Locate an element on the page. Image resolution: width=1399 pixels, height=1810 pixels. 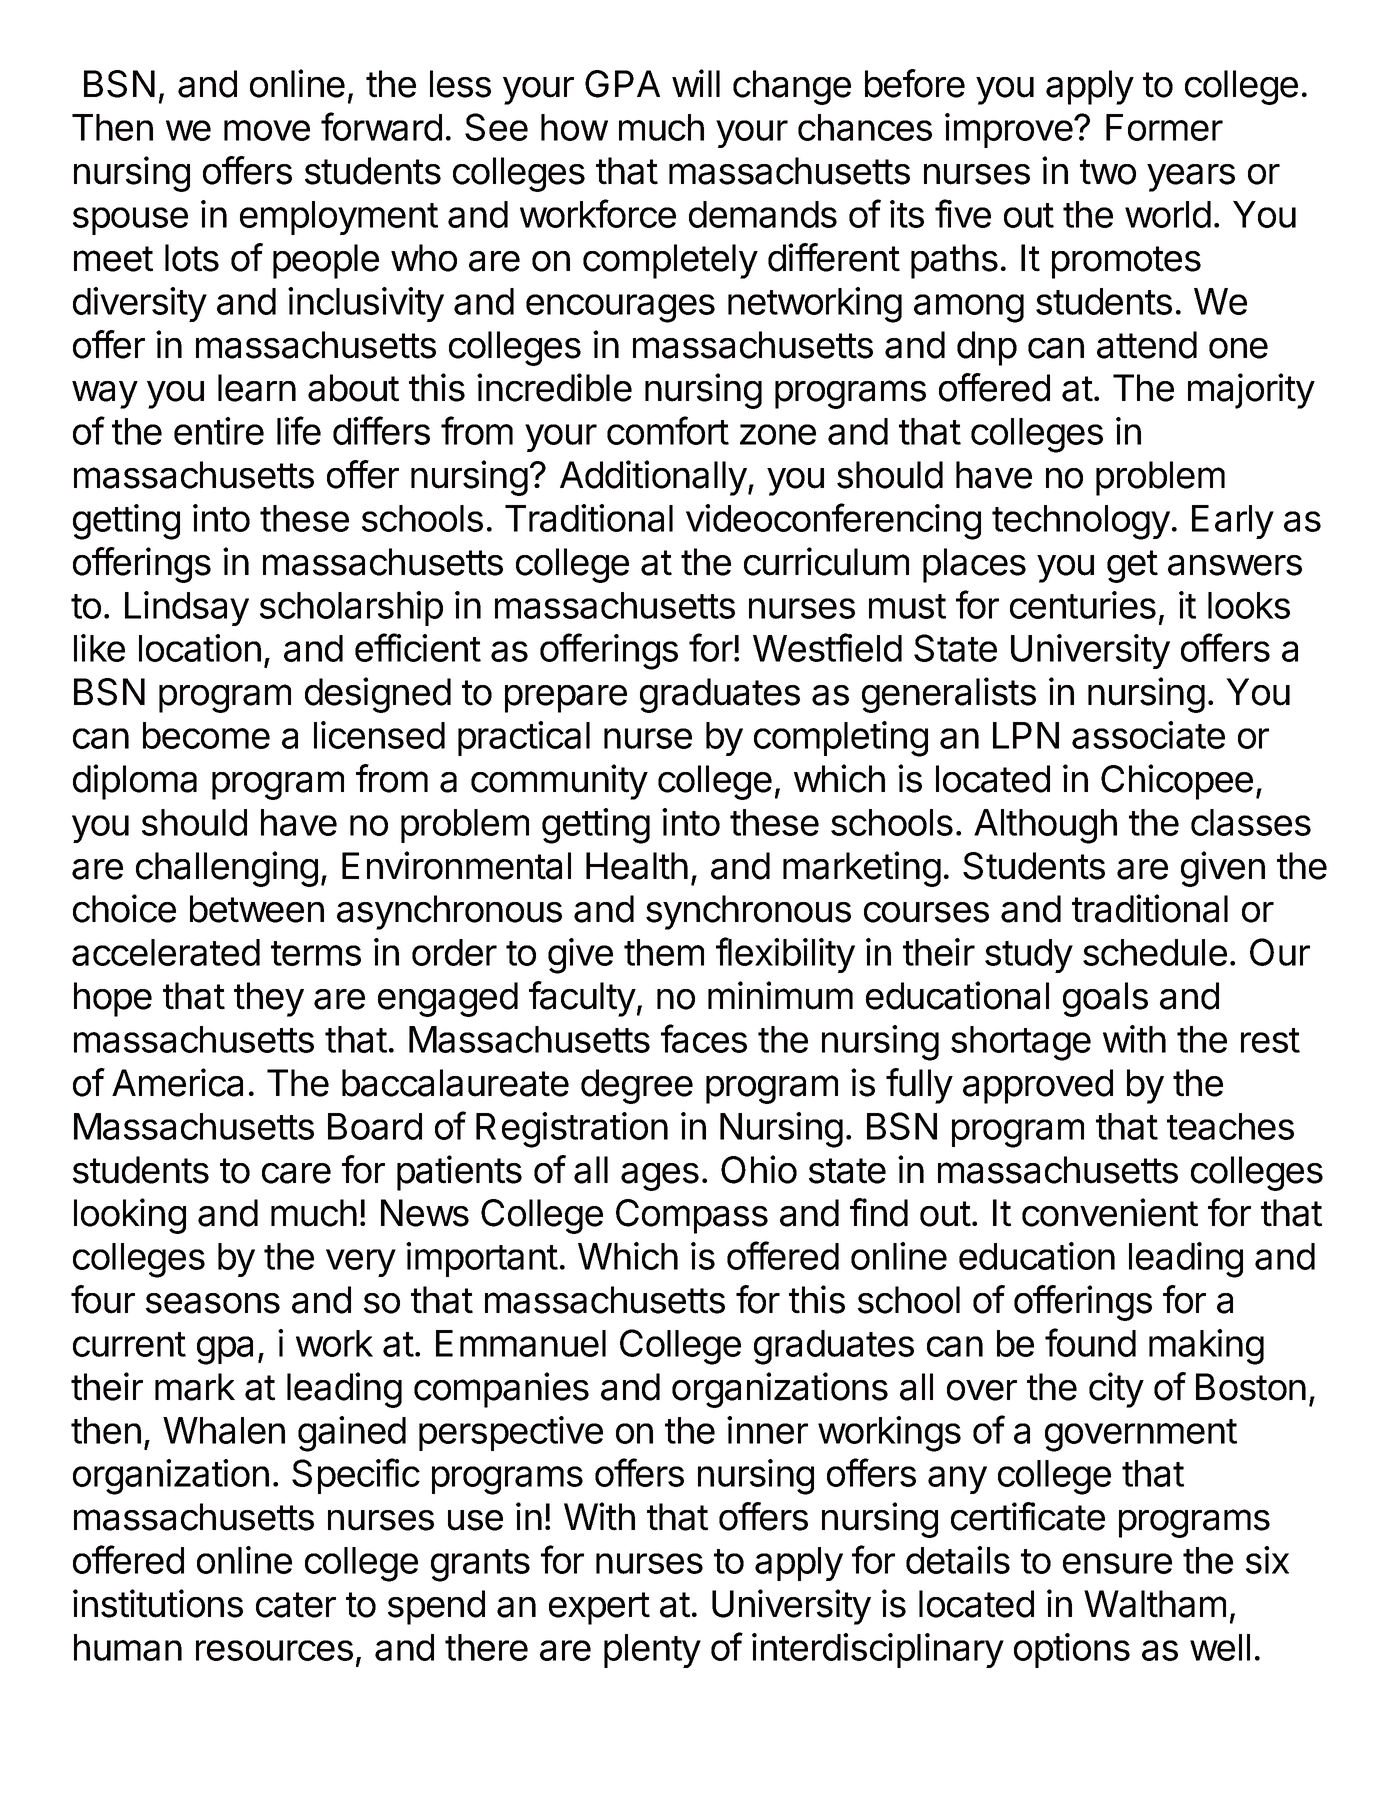
Former is located at coordinates (1164, 127).
